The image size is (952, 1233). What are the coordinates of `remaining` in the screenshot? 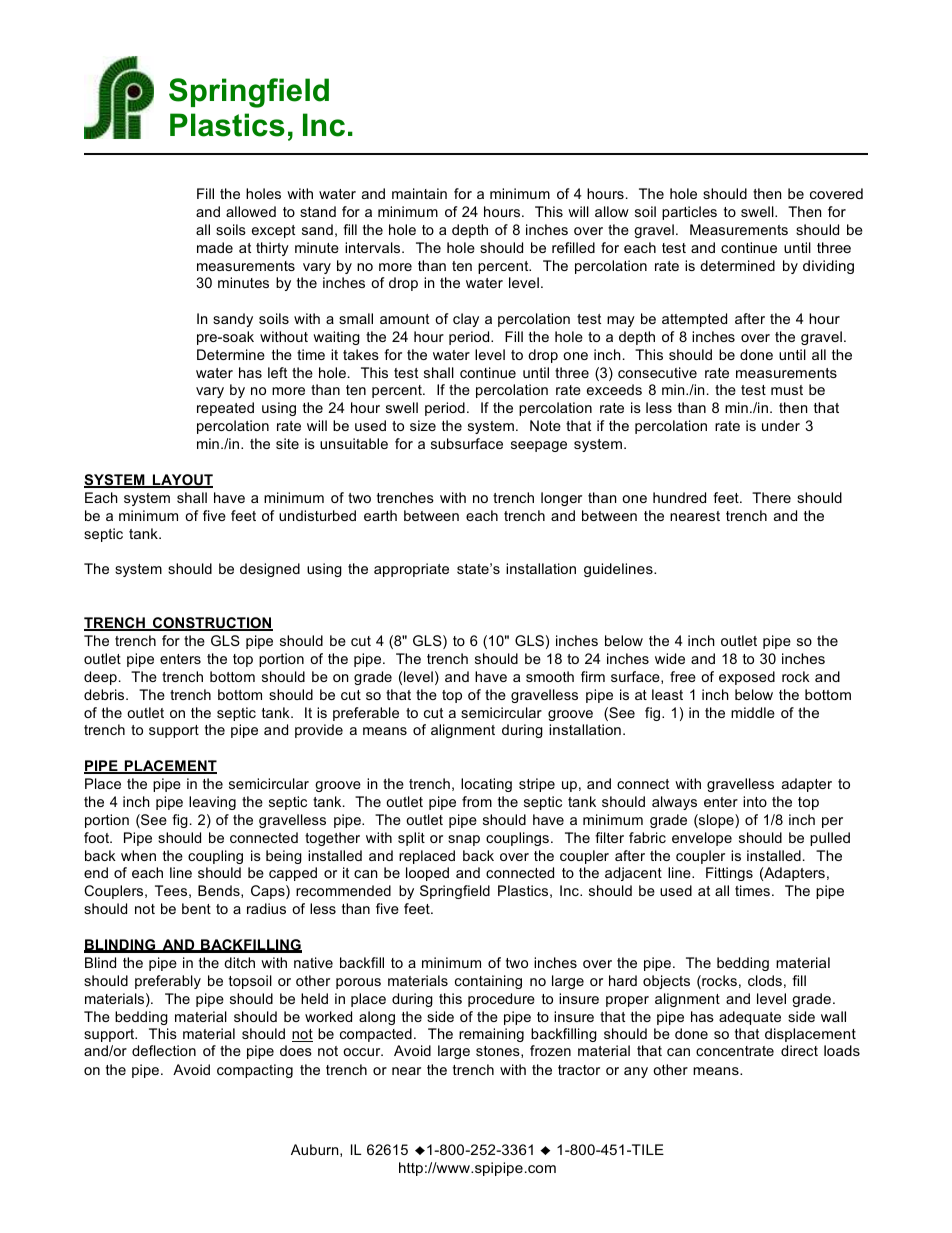 It's located at (491, 1035).
